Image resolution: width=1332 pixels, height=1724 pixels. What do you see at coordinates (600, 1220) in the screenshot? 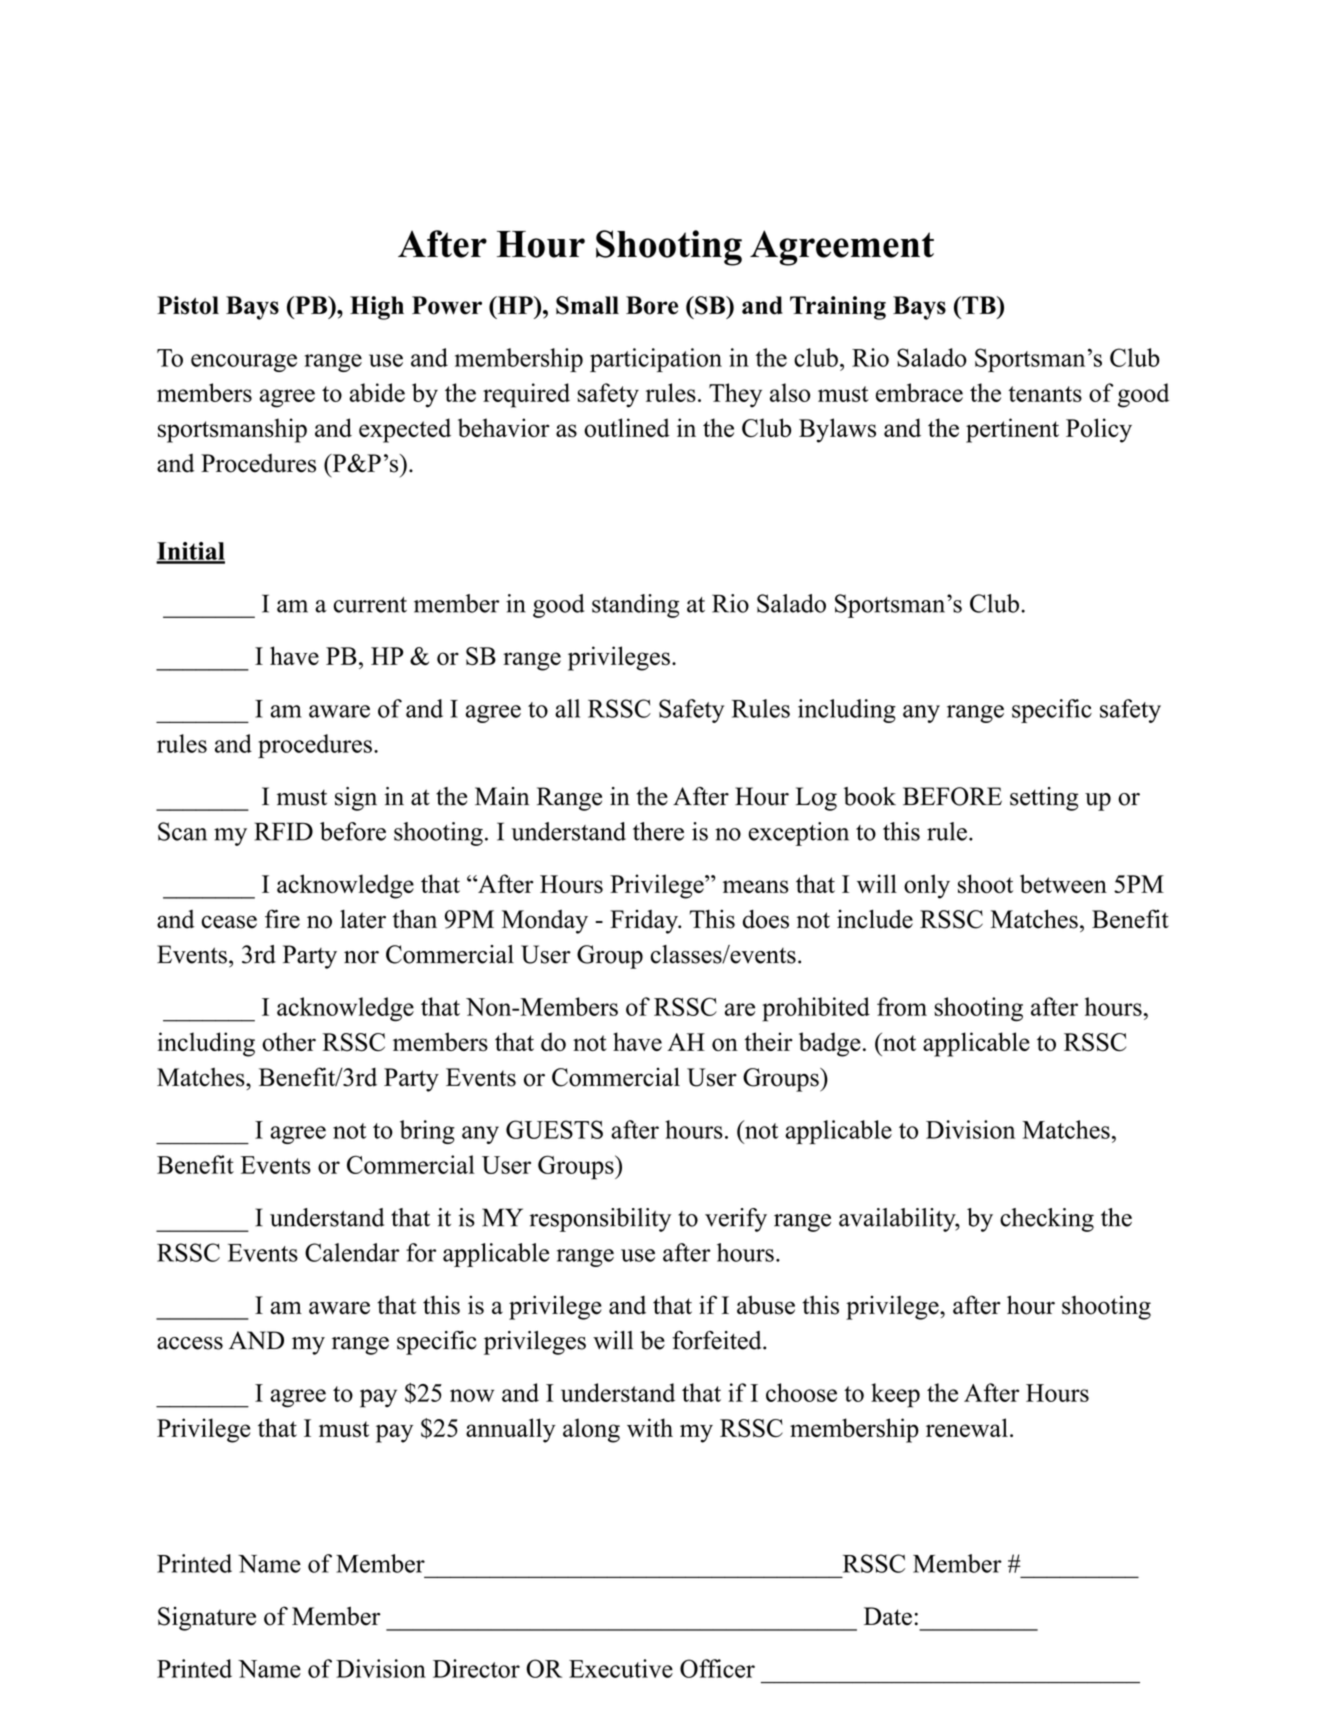
I see `responsibility` at bounding box center [600, 1220].
